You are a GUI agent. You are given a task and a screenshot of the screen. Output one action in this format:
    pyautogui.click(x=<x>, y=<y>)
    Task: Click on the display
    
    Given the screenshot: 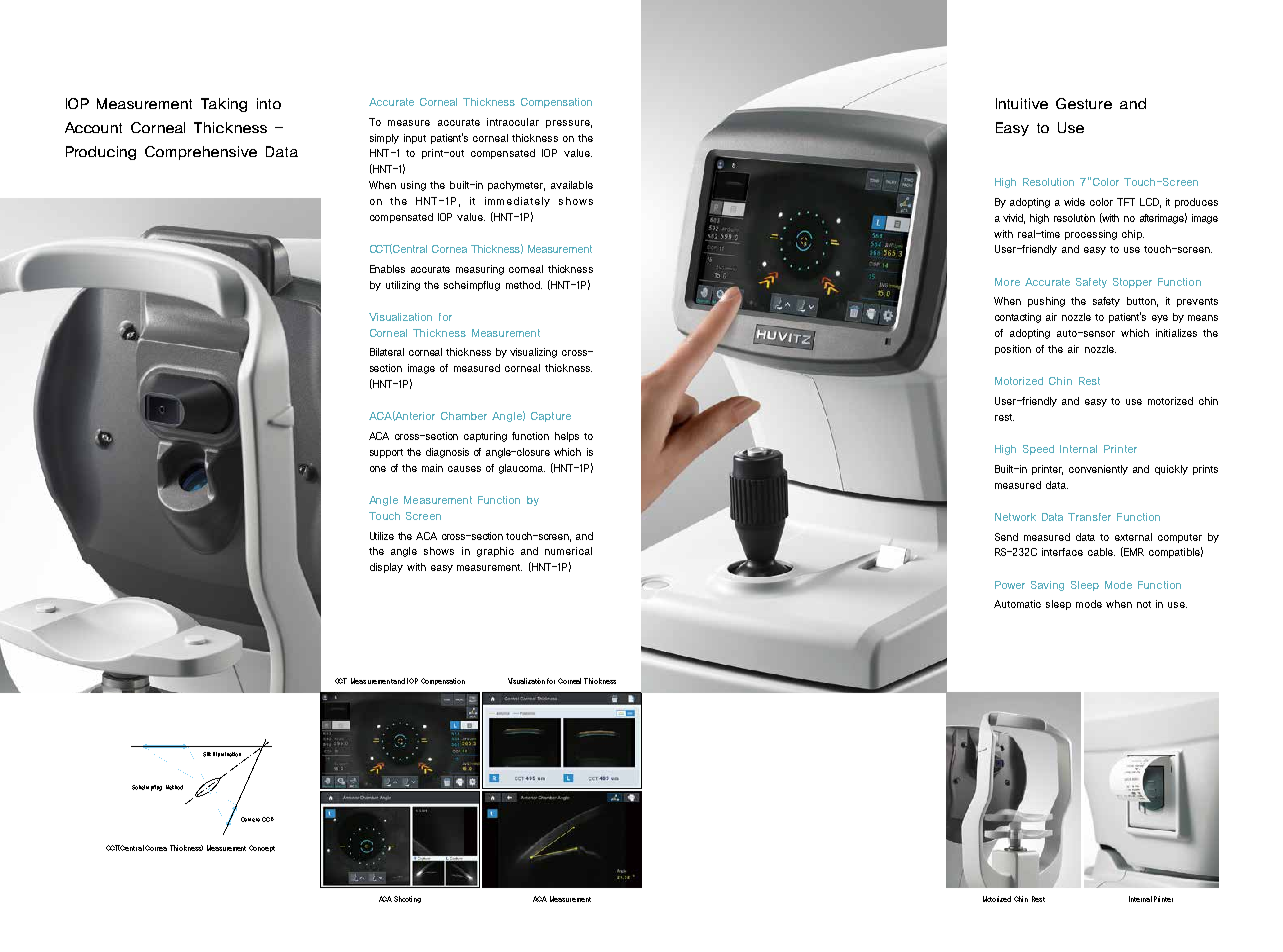 What is the action you would take?
    pyautogui.click(x=386, y=568)
